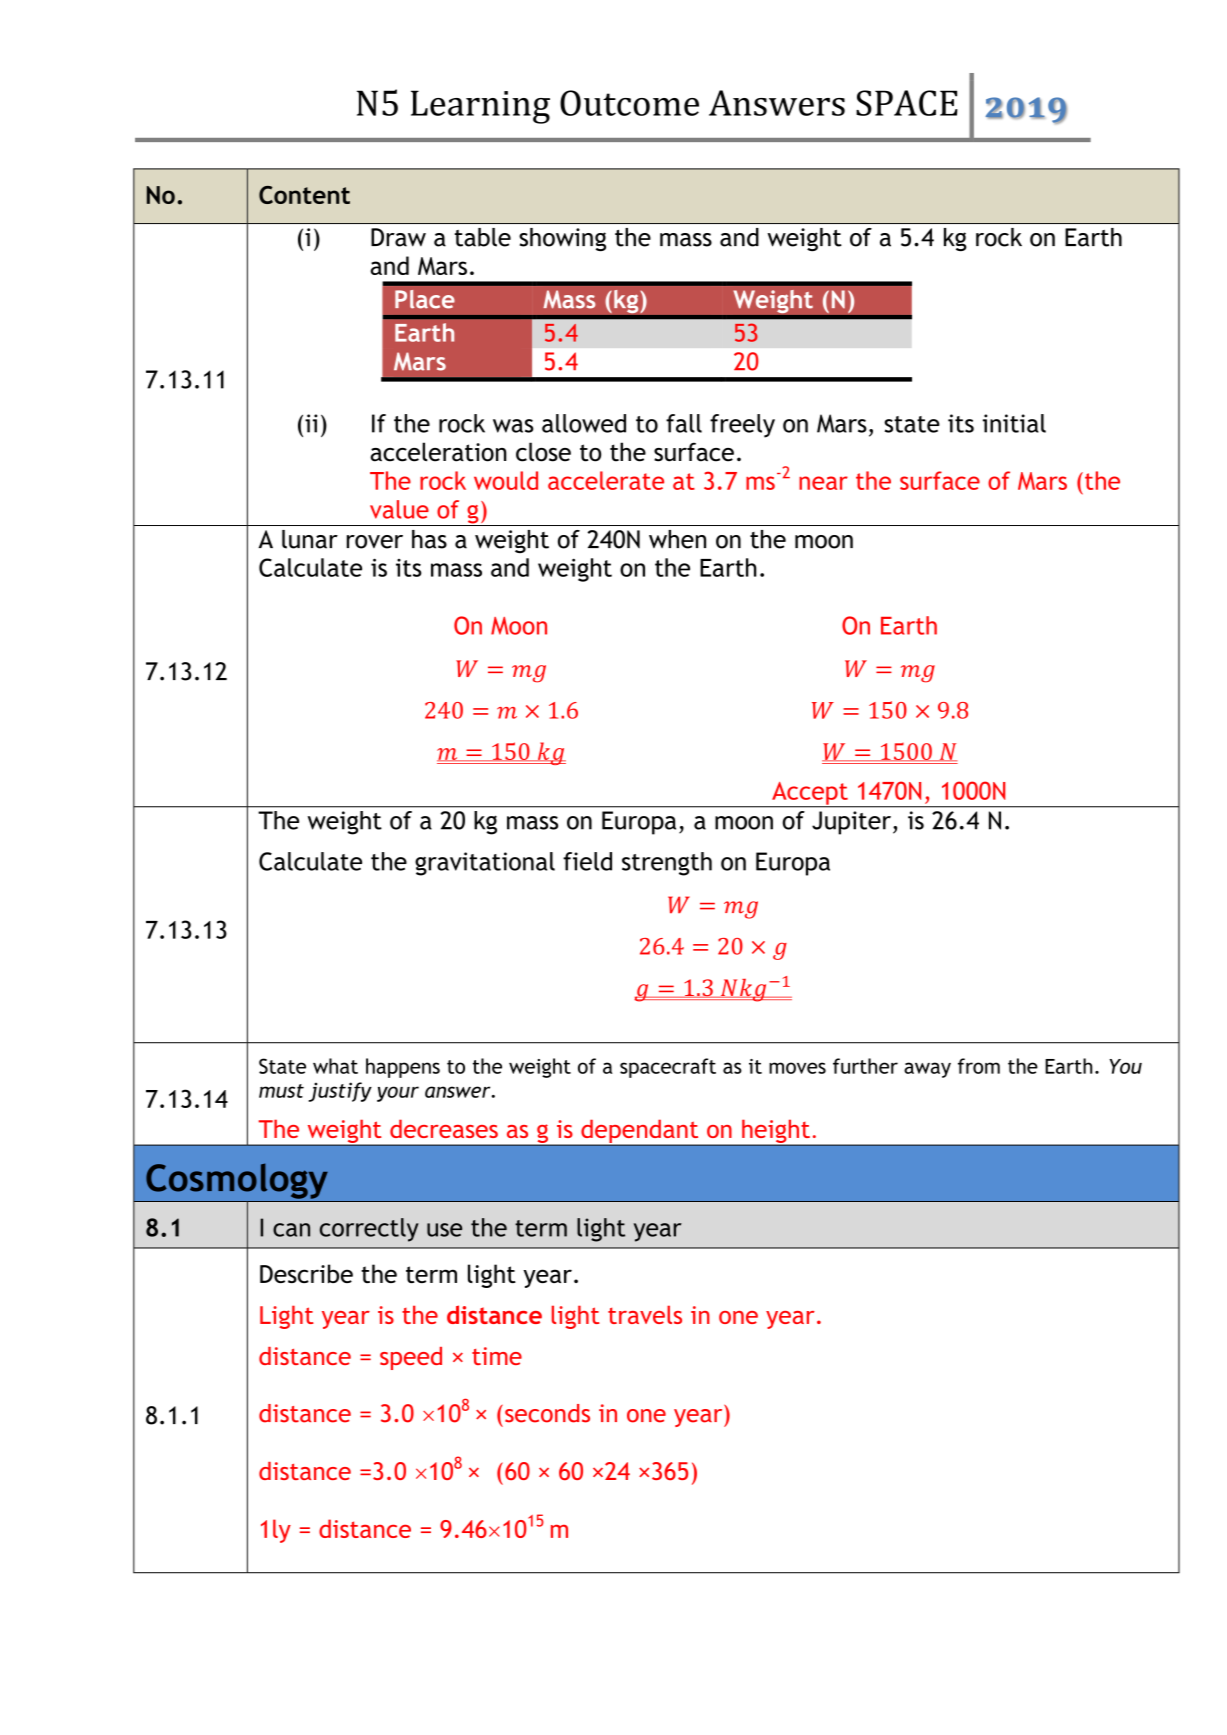  I want to click on Outcome, so click(629, 103).
